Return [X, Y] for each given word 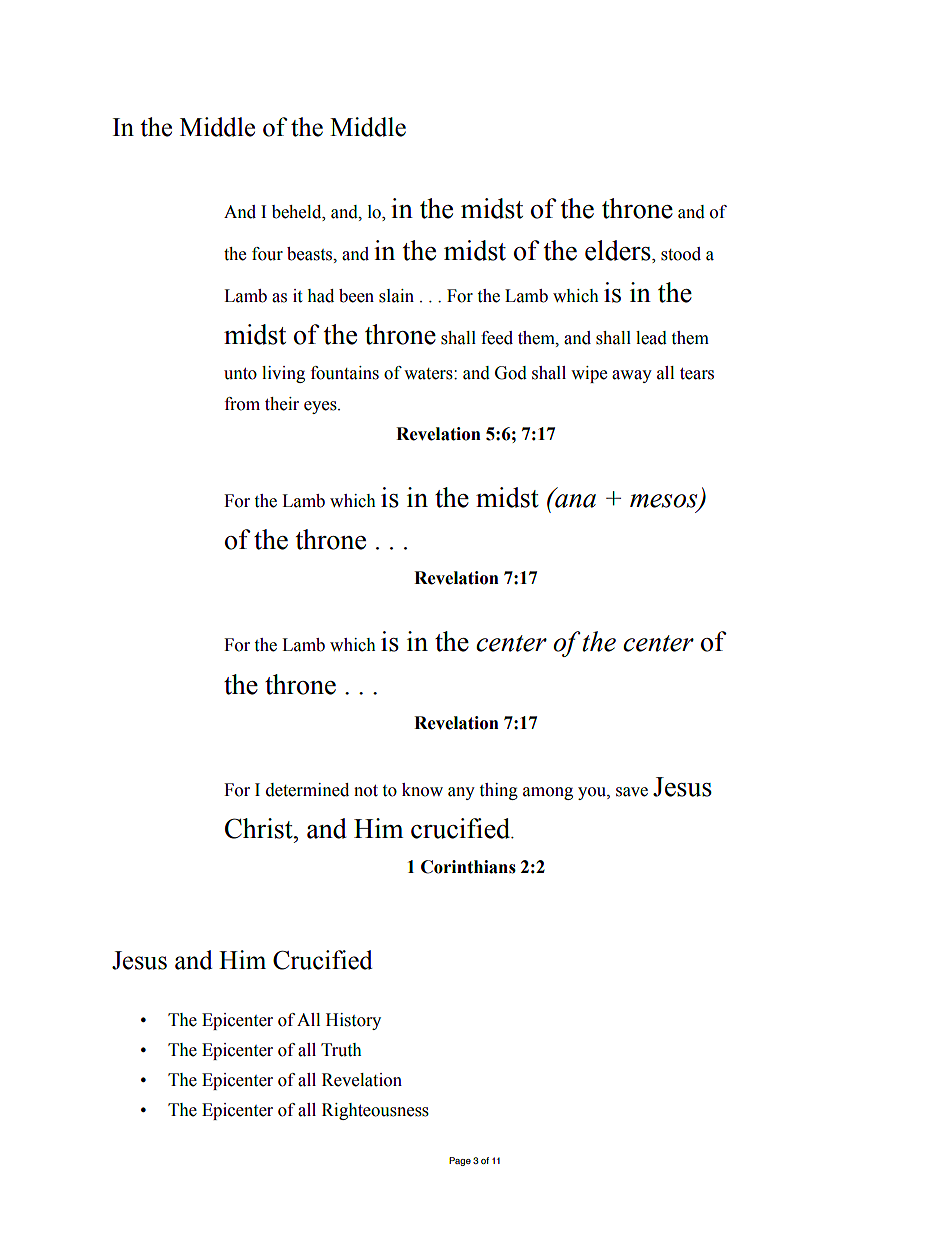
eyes [321, 407]
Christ [260, 828]
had [320, 296]
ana [574, 500]
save [632, 792]
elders [619, 251]
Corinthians [468, 867]
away [632, 376]
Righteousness [375, 1111]
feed [497, 338]
